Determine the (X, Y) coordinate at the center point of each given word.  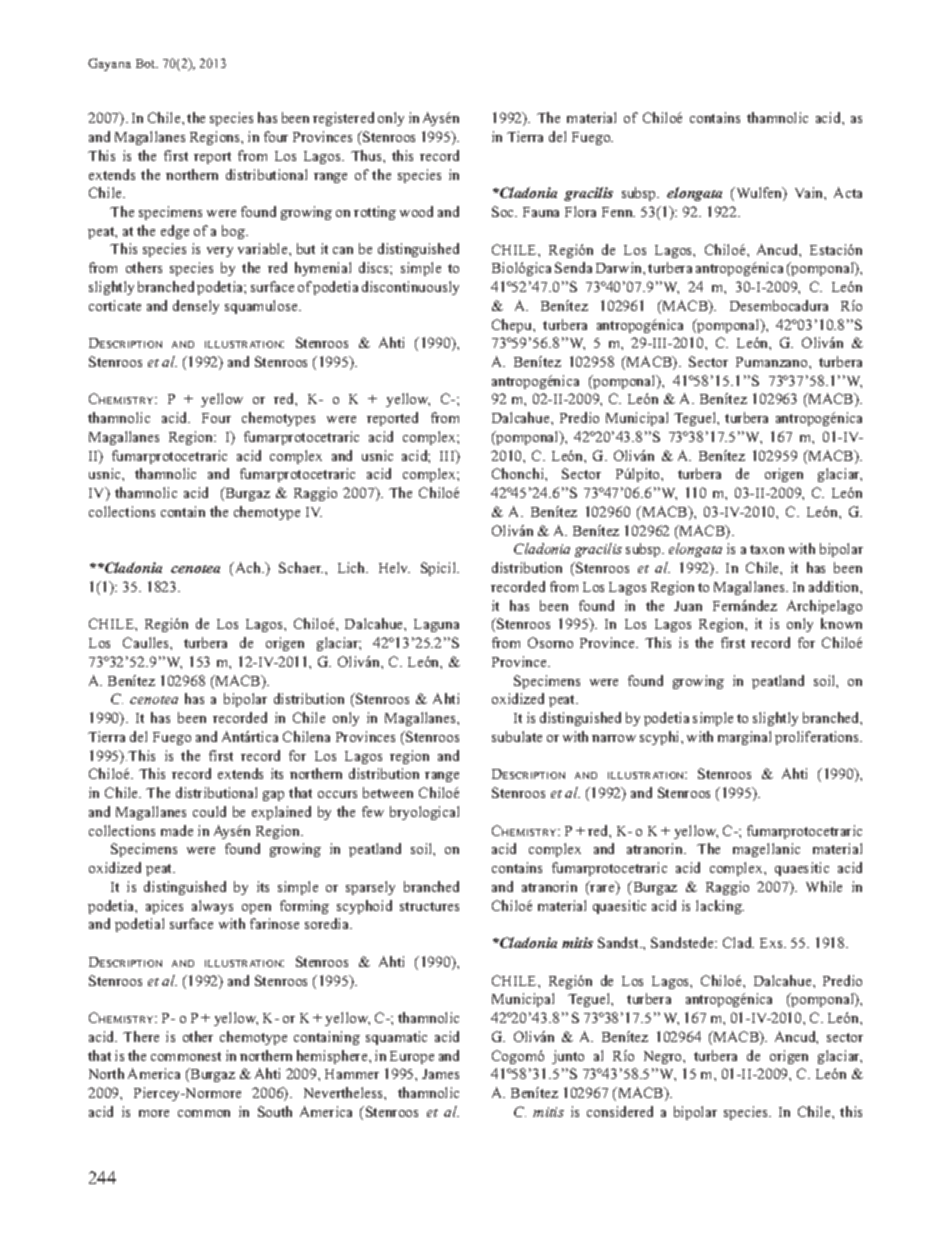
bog (234, 232)
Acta (848, 192)
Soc (504, 211)
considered (620, 1111)
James (440, 1074)
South (275, 1111)
